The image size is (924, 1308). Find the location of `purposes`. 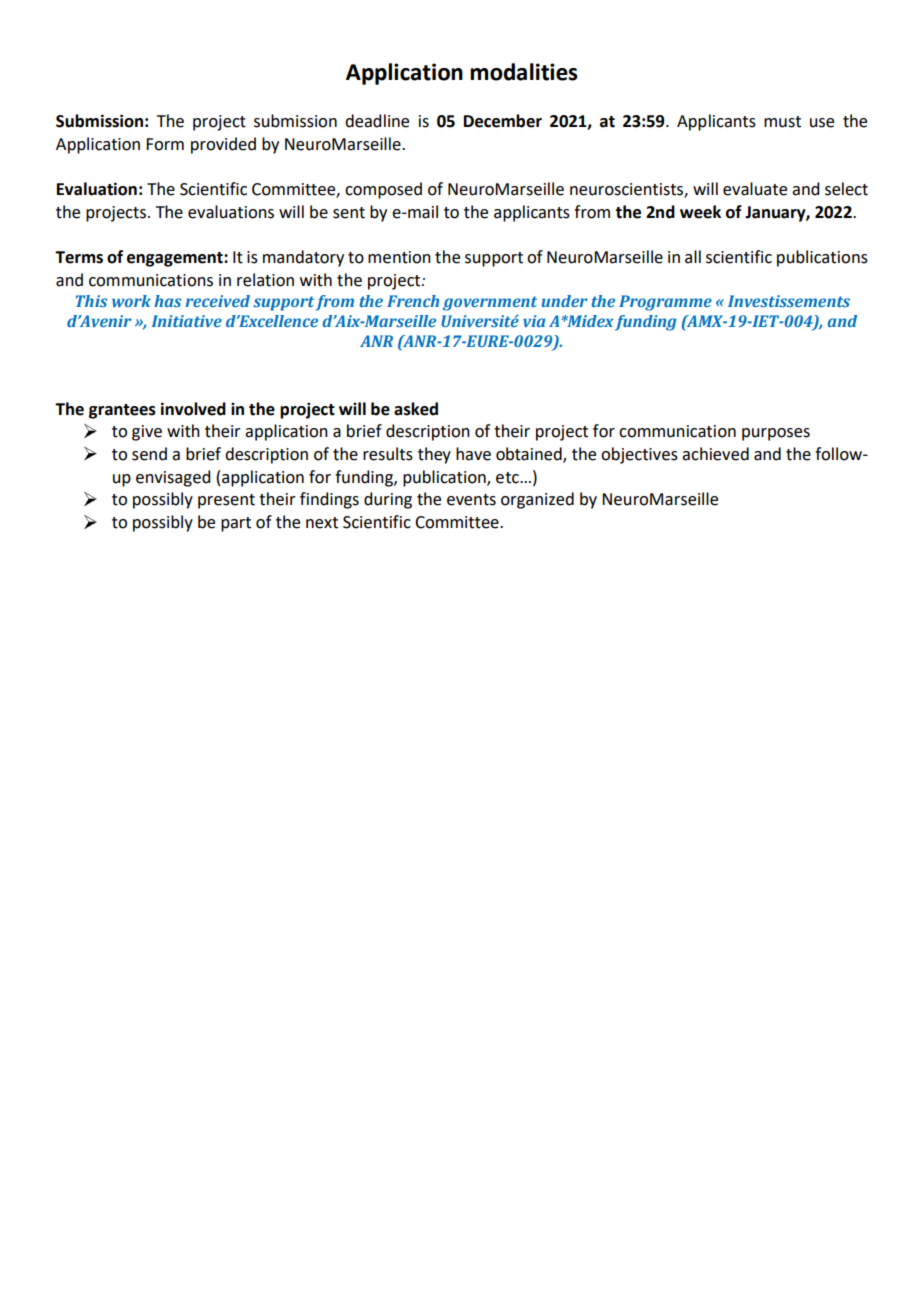

purposes is located at coordinates (776, 434).
